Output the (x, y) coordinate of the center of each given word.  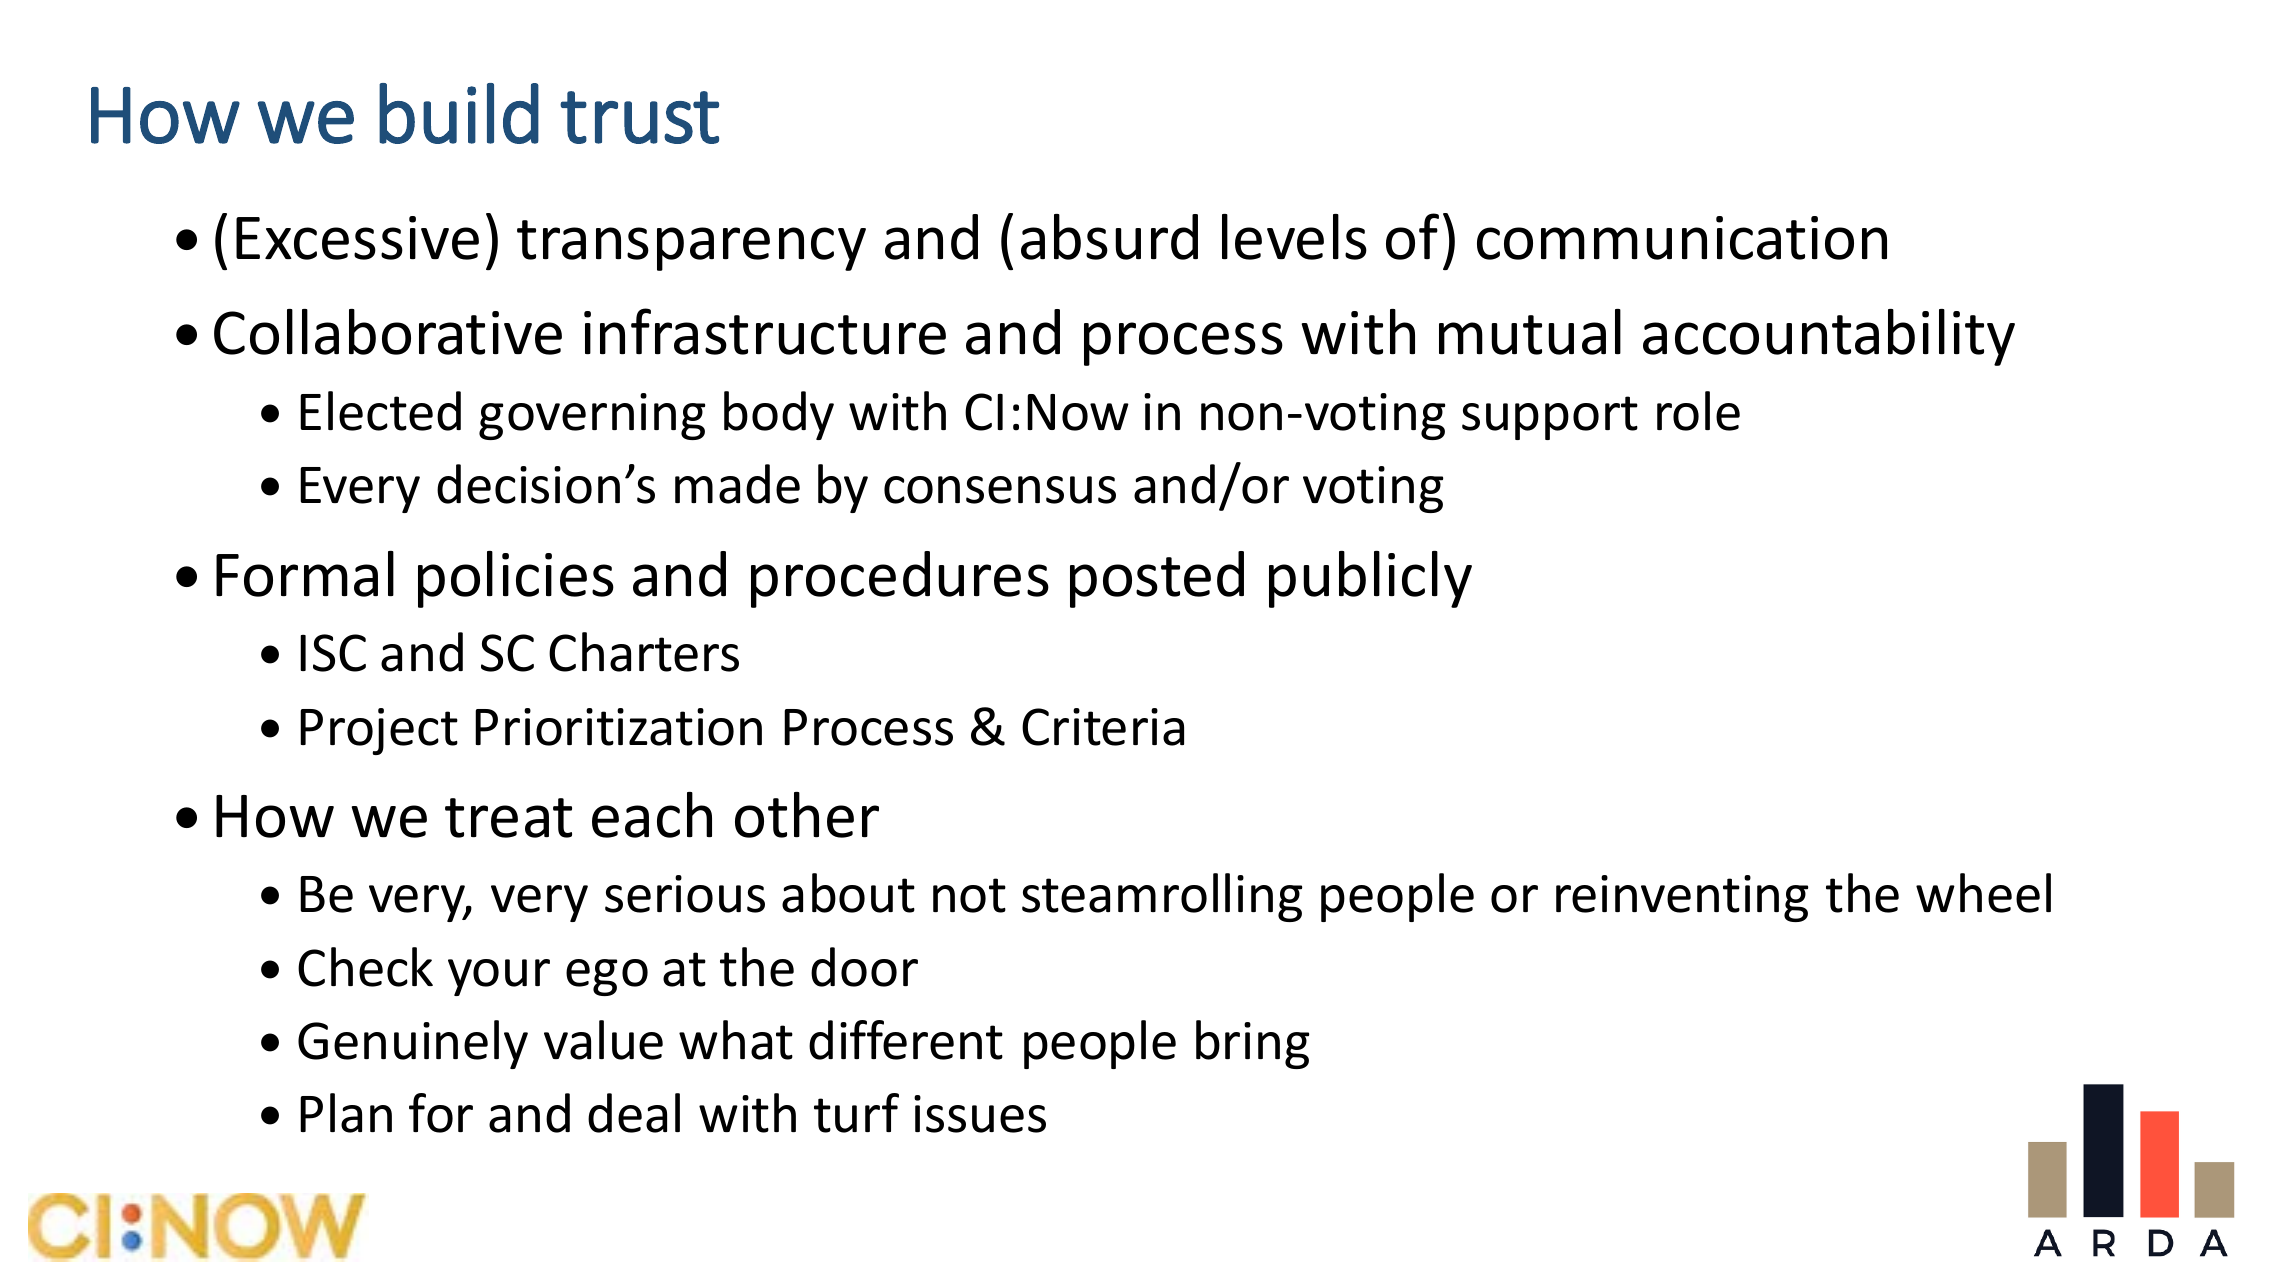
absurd (1109, 237)
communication (1682, 238)
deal (634, 1113)
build (459, 113)
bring (1252, 1044)
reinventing (1682, 898)
